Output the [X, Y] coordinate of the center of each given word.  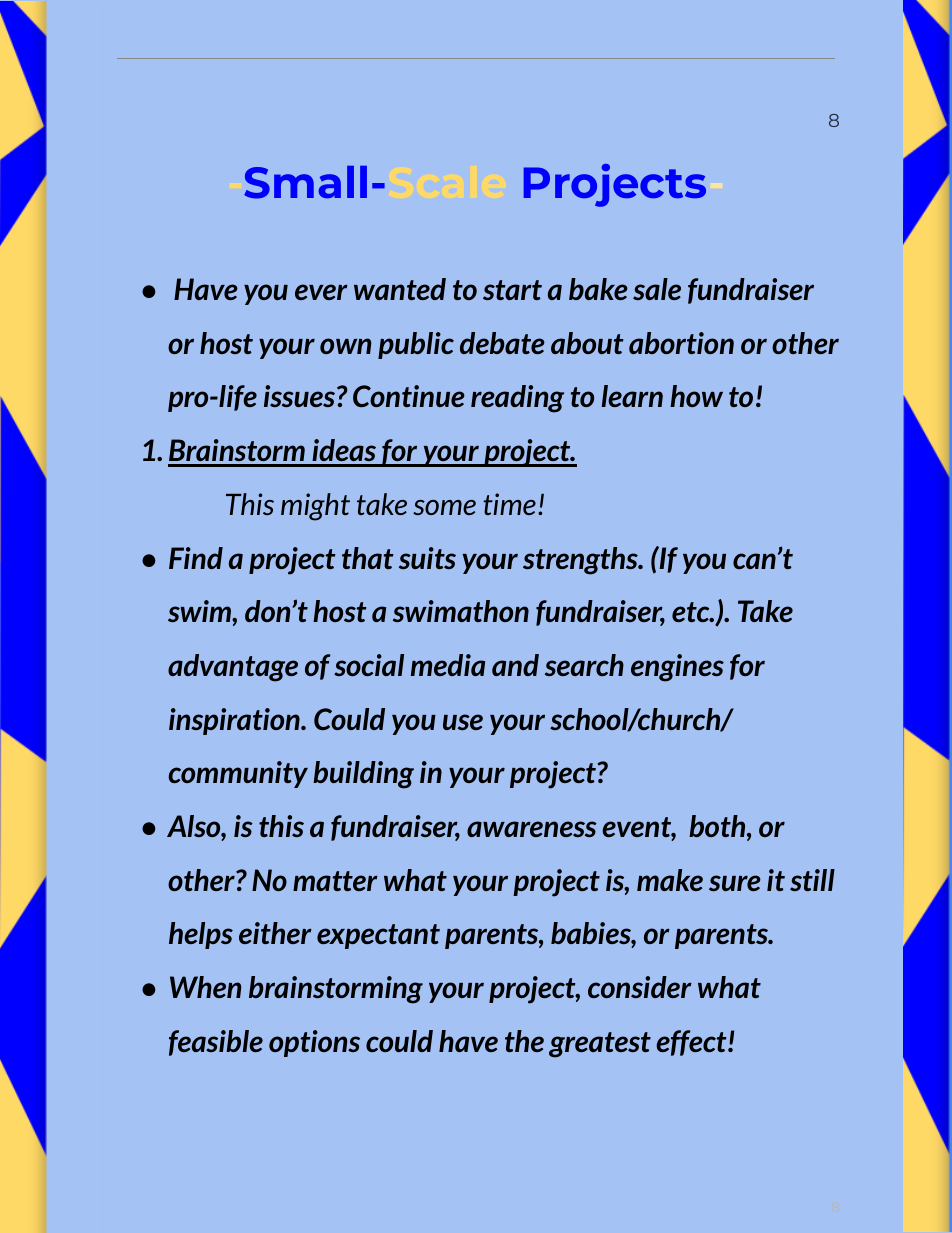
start [512, 290]
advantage [233, 668]
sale [657, 289]
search [584, 665]
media [448, 665]
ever [321, 292]
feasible [216, 1043]
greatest [600, 1045]
